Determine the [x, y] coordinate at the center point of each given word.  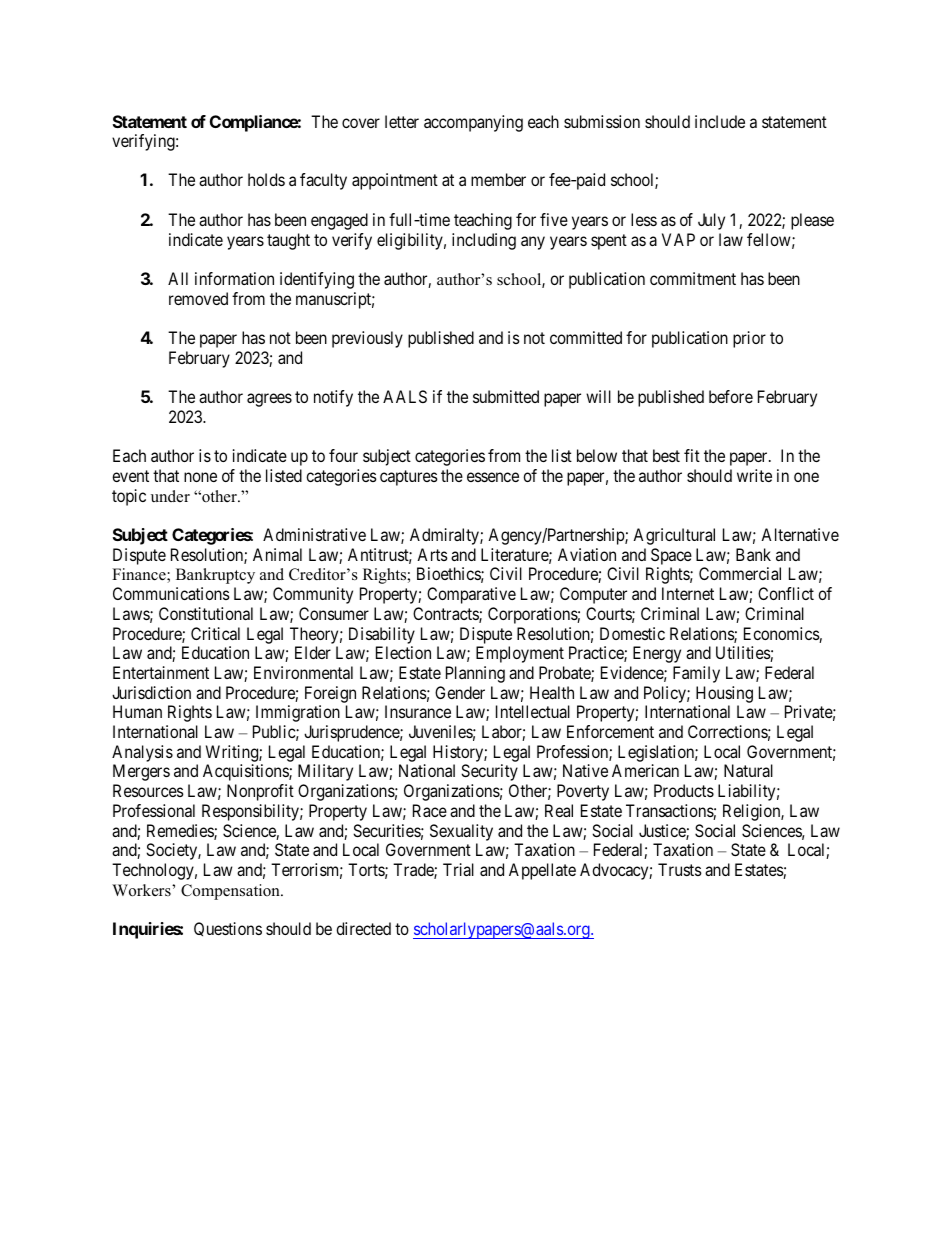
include [720, 121]
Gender [460, 692]
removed [198, 298]
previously [367, 339]
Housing [724, 694]
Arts [432, 554]
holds [266, 179]
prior [749, 339]
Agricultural [674, 536]
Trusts [680, 869]
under [170, 496]
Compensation [231, 892]
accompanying [473, 123]
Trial [458, 869]
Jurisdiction [151, 692]
